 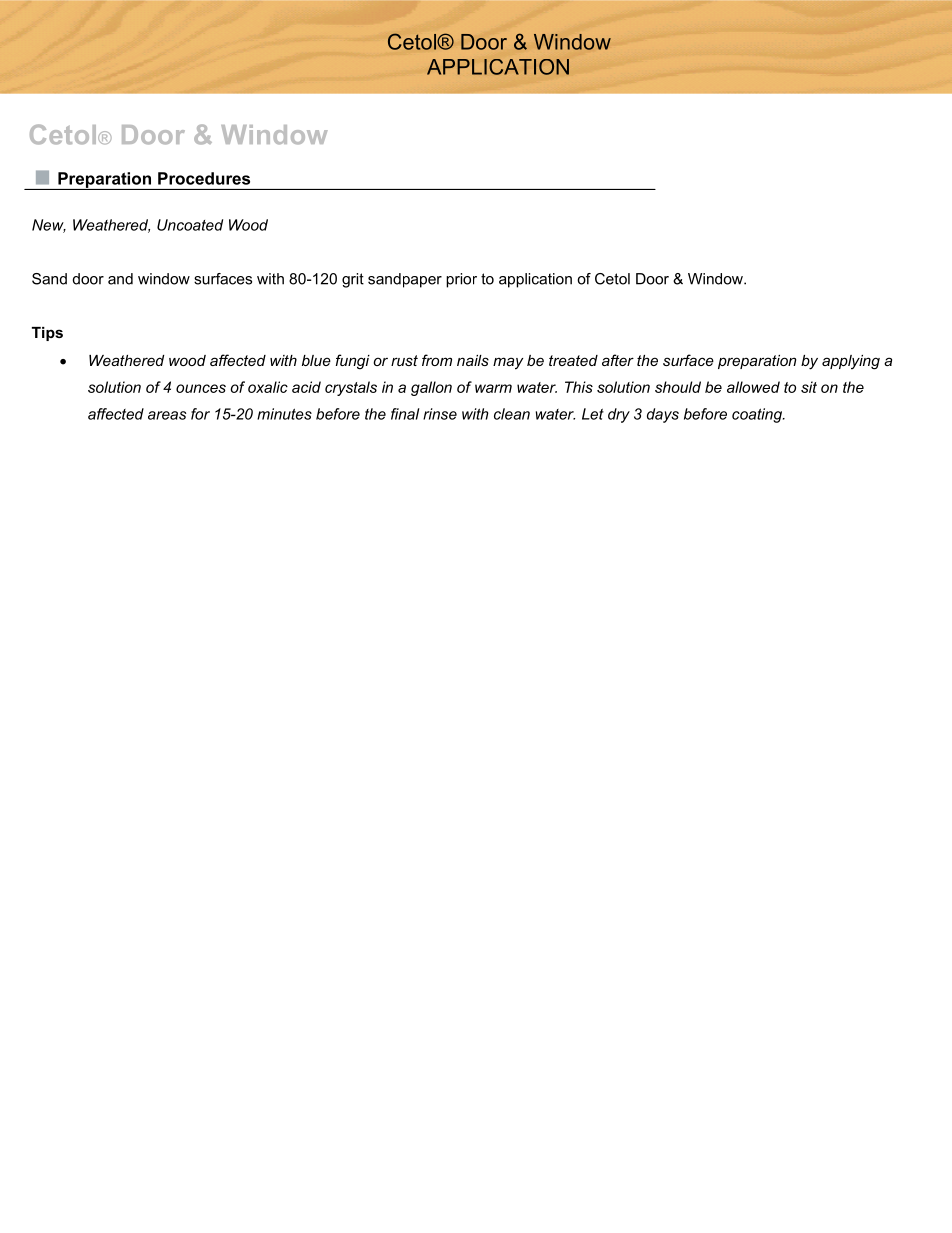 I want to click on New, so click(x=49, y=226).
